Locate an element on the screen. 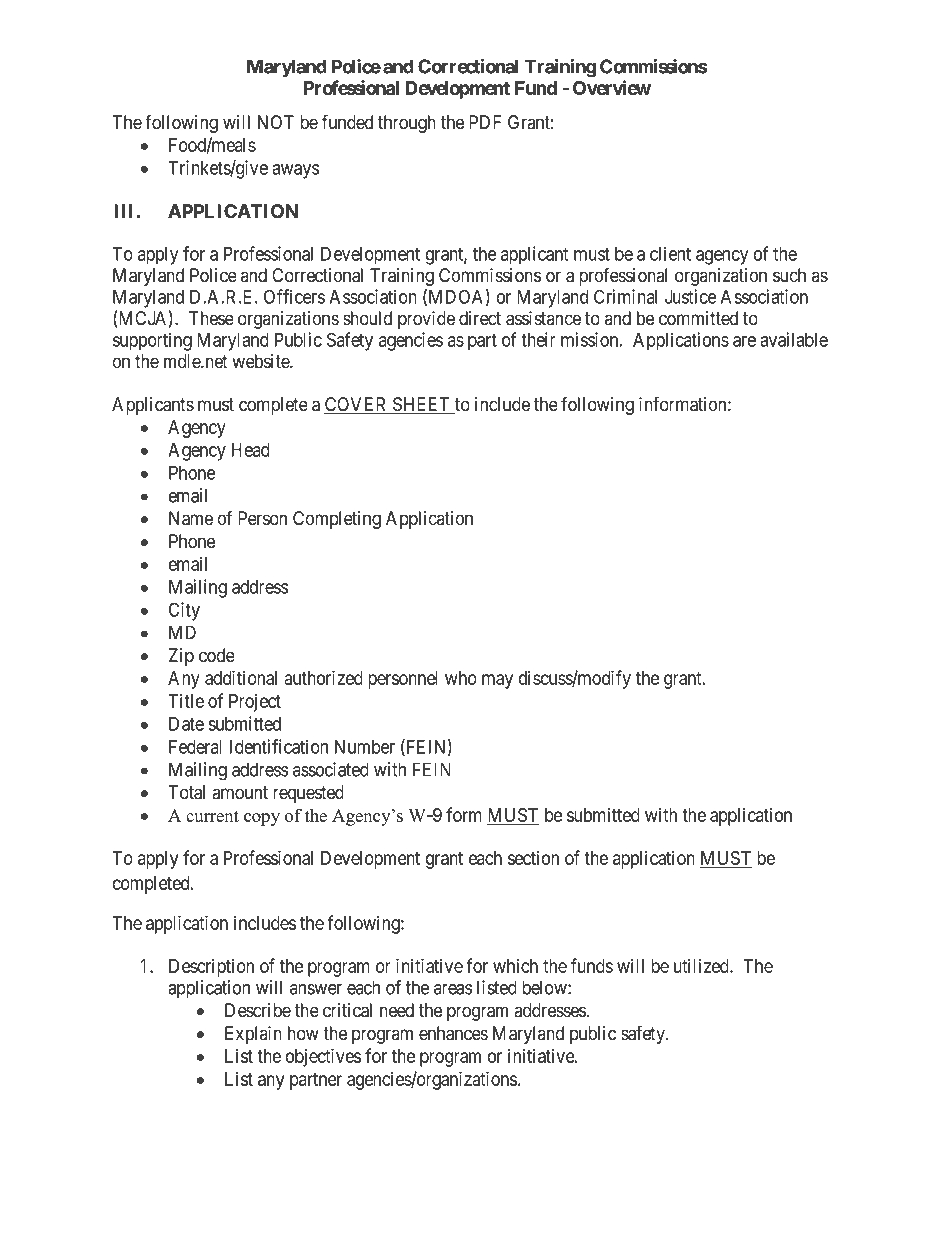 The width and height of the screenshot is (952, 1233). client is located at coordinates (670, 253).
